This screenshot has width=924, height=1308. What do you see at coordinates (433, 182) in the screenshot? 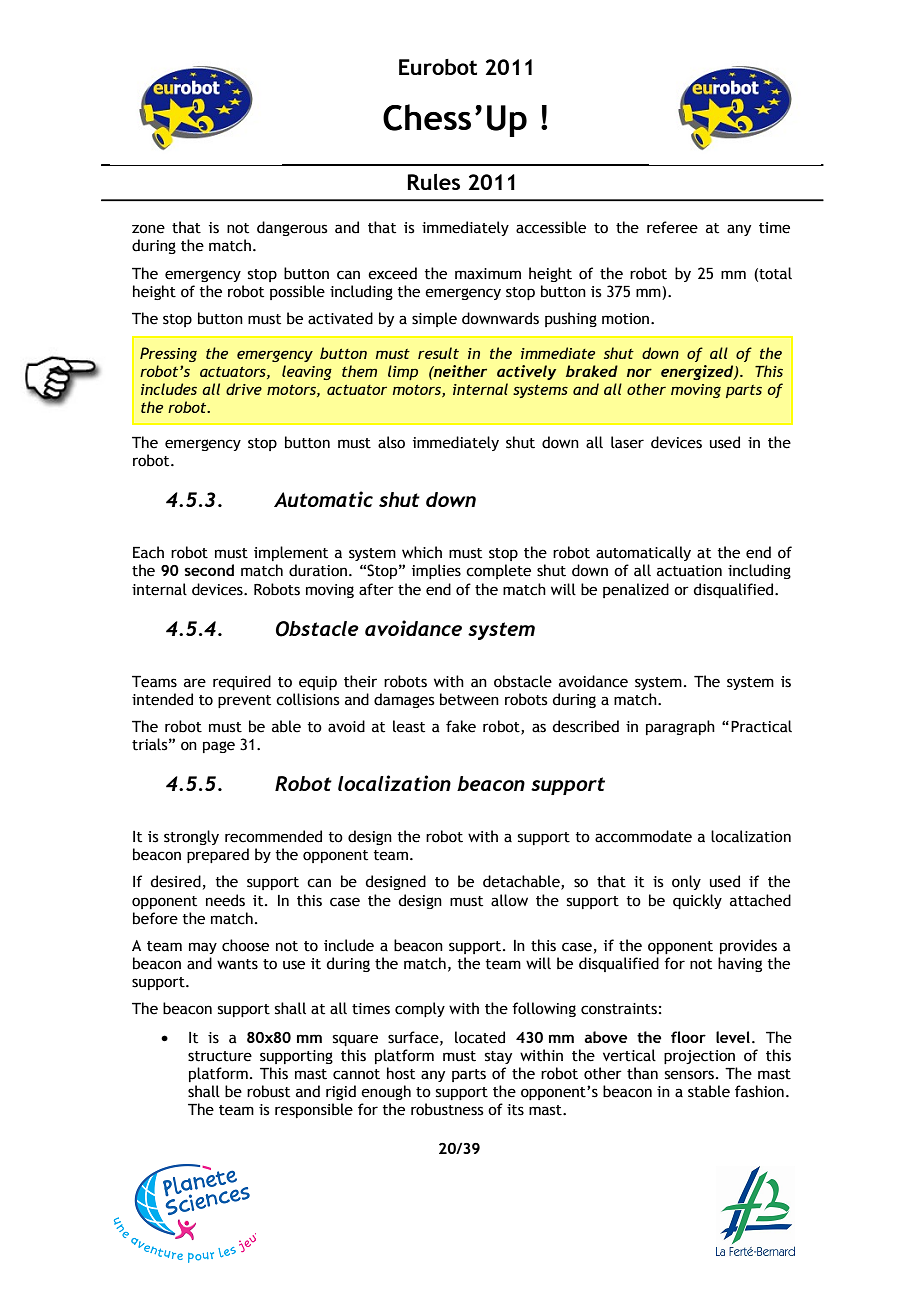
I see `Rules` at bounding box center [433, 182].
